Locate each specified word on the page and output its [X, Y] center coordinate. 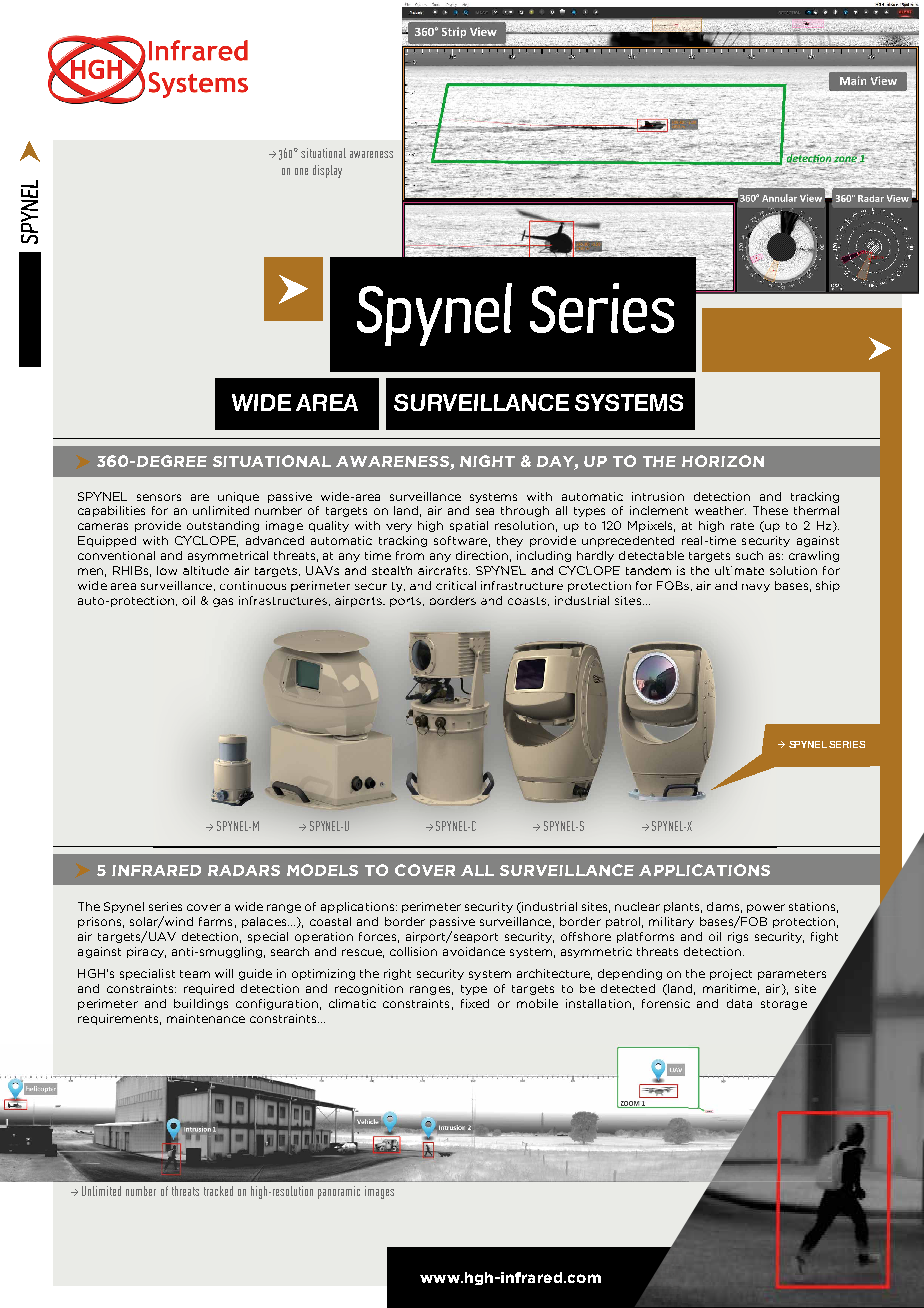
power [766, 908]
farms [215, 921]
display [327, 171]
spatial [469, 526]
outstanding [223, 526]
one [301, 171]
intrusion [658, 496]
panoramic [339, 1192]
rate [742, 526]
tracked [218, 1191]
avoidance [474, 951]
